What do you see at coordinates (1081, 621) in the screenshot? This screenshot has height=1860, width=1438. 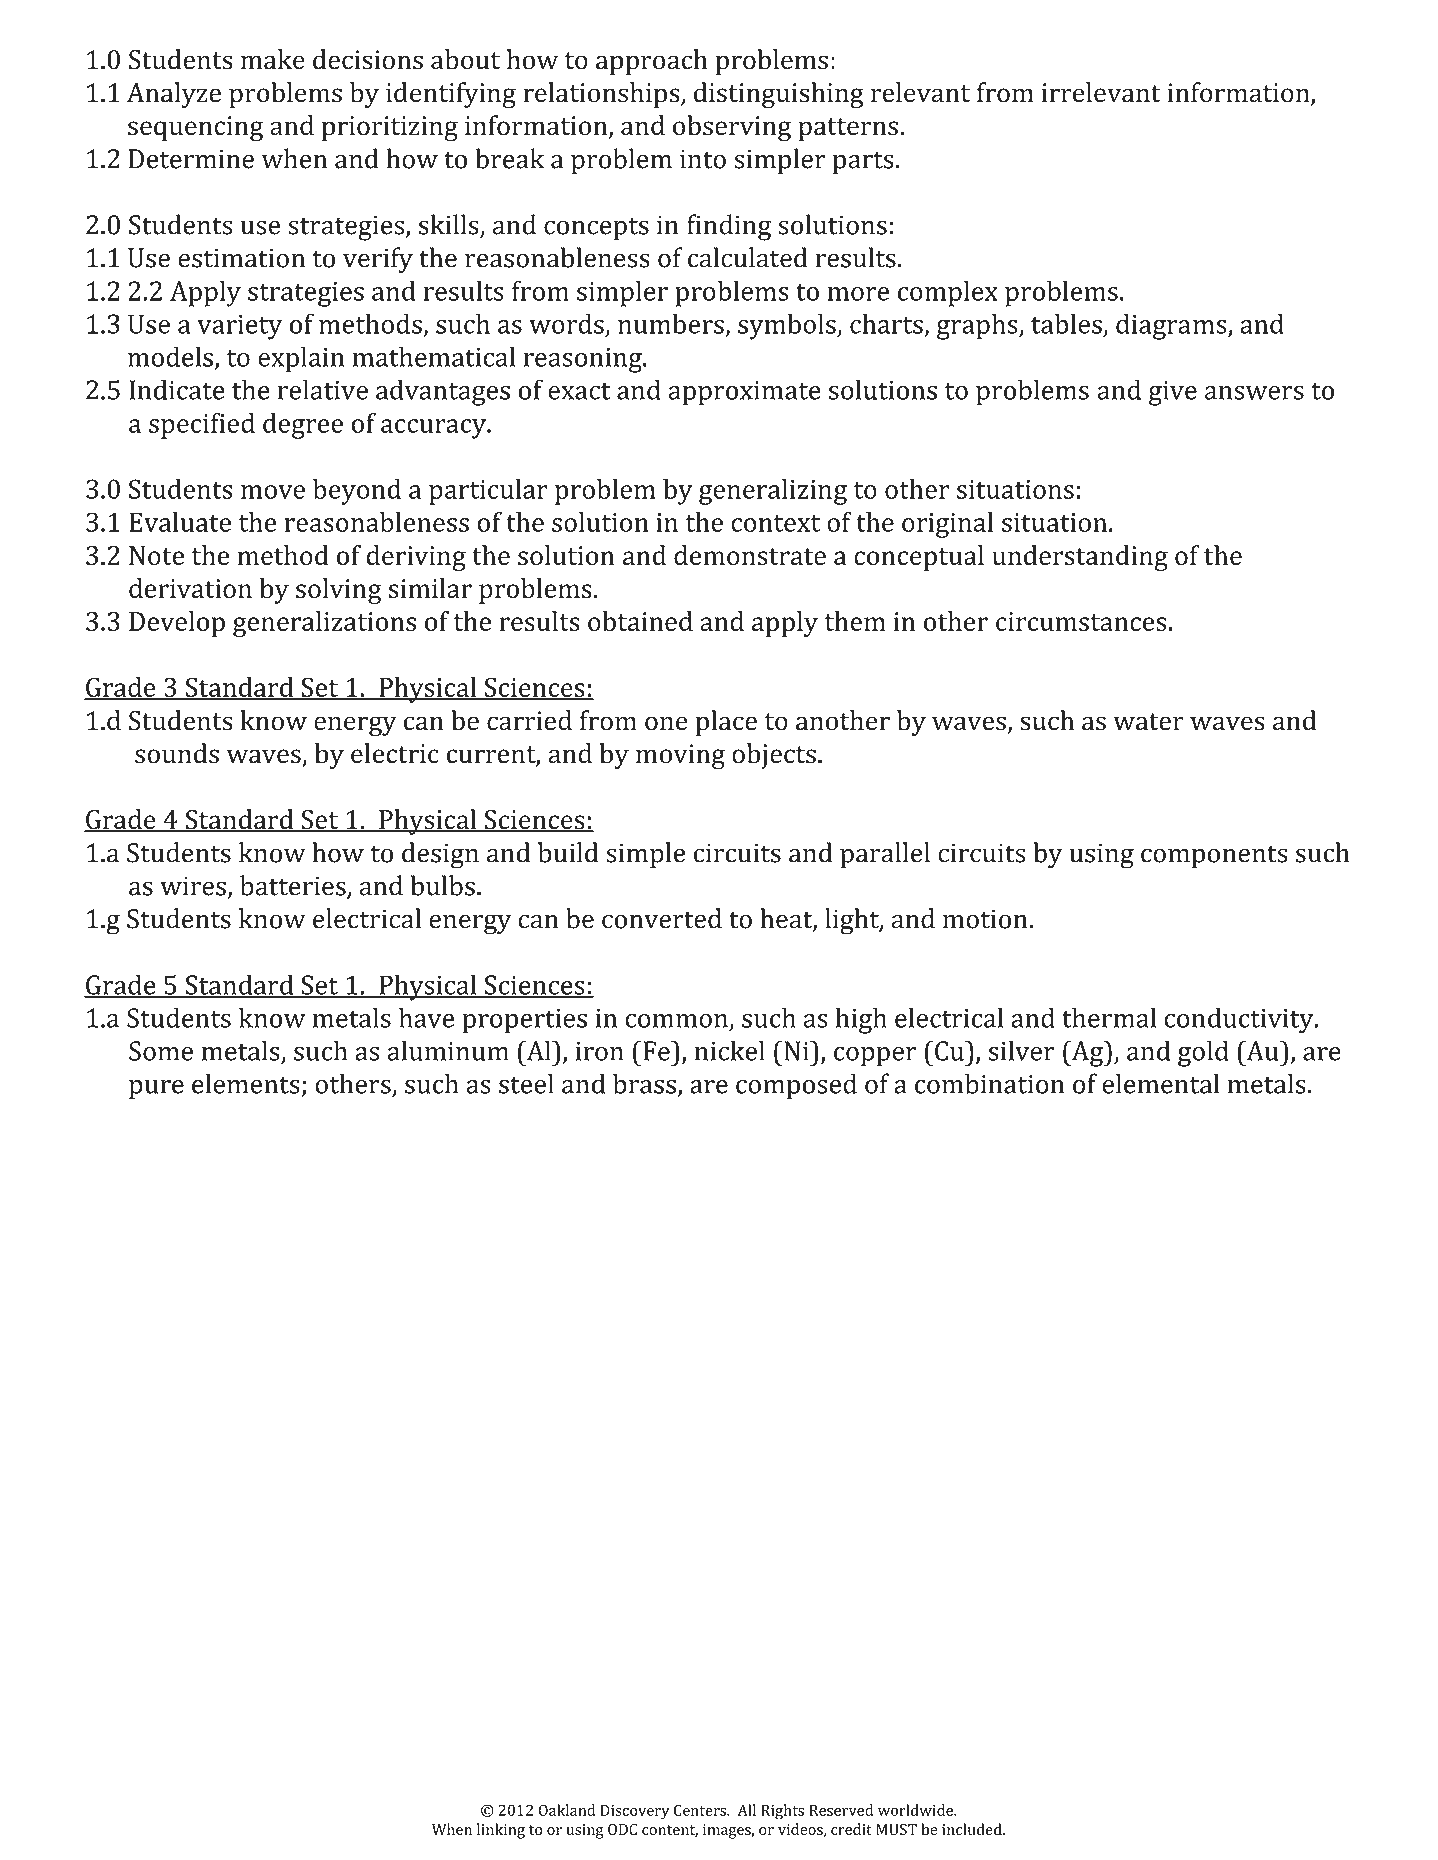 I see `circumstances` at bounding box center [1081, 621].
